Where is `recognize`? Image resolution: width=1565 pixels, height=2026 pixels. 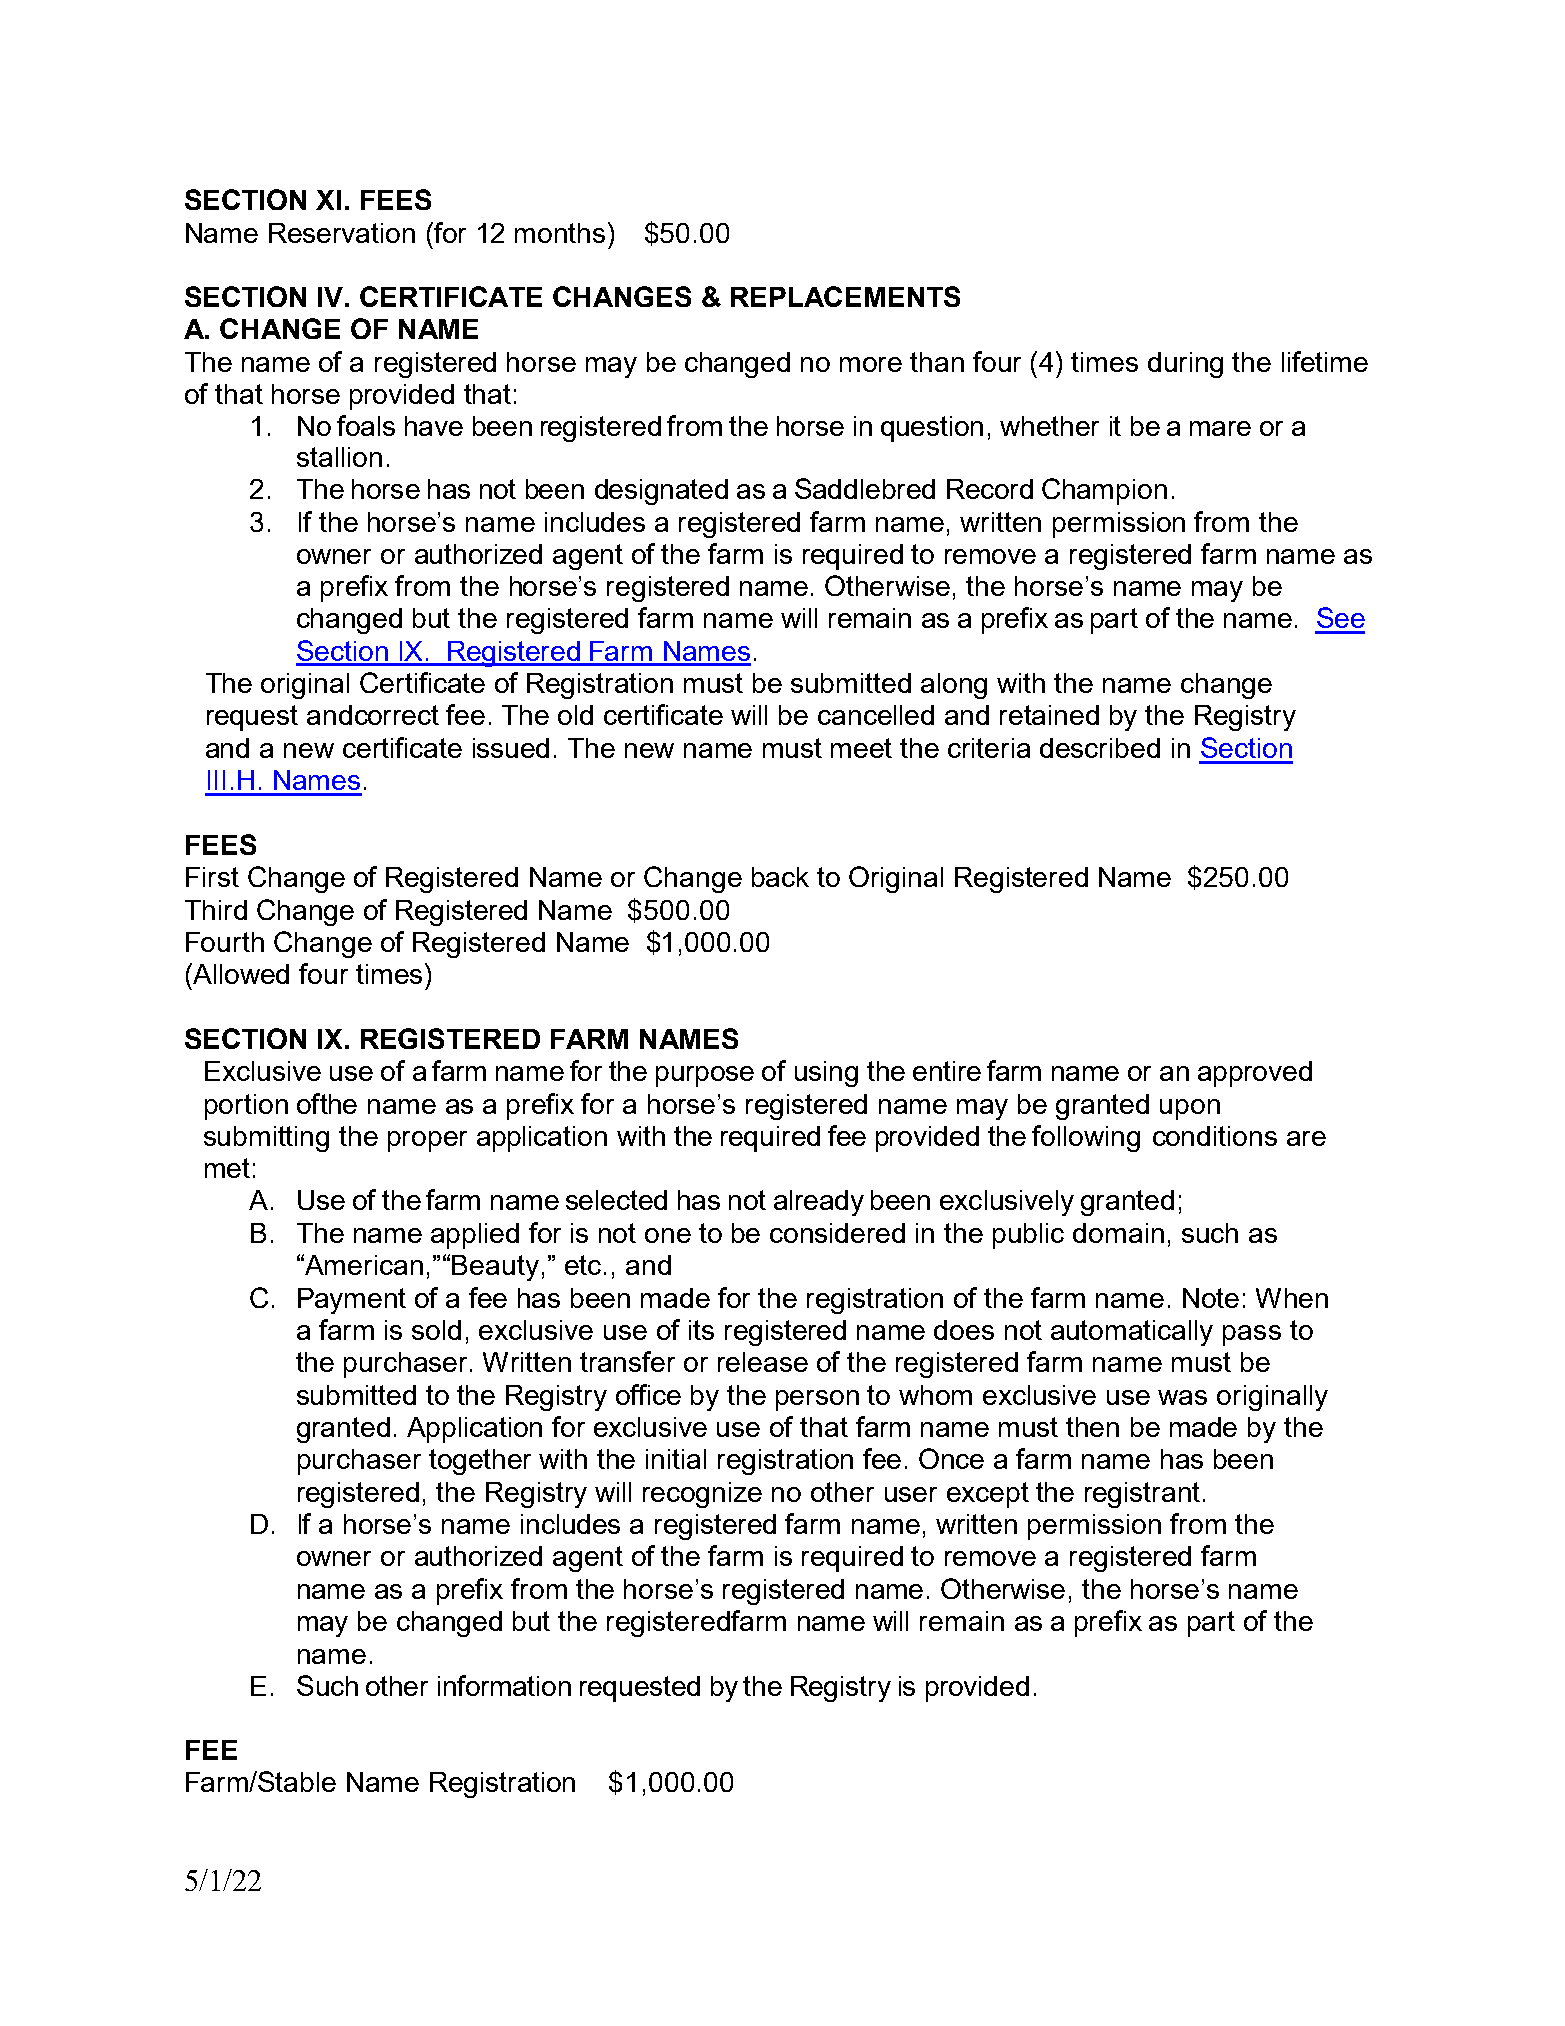
recognize is located at coordinates (702, 1495).
